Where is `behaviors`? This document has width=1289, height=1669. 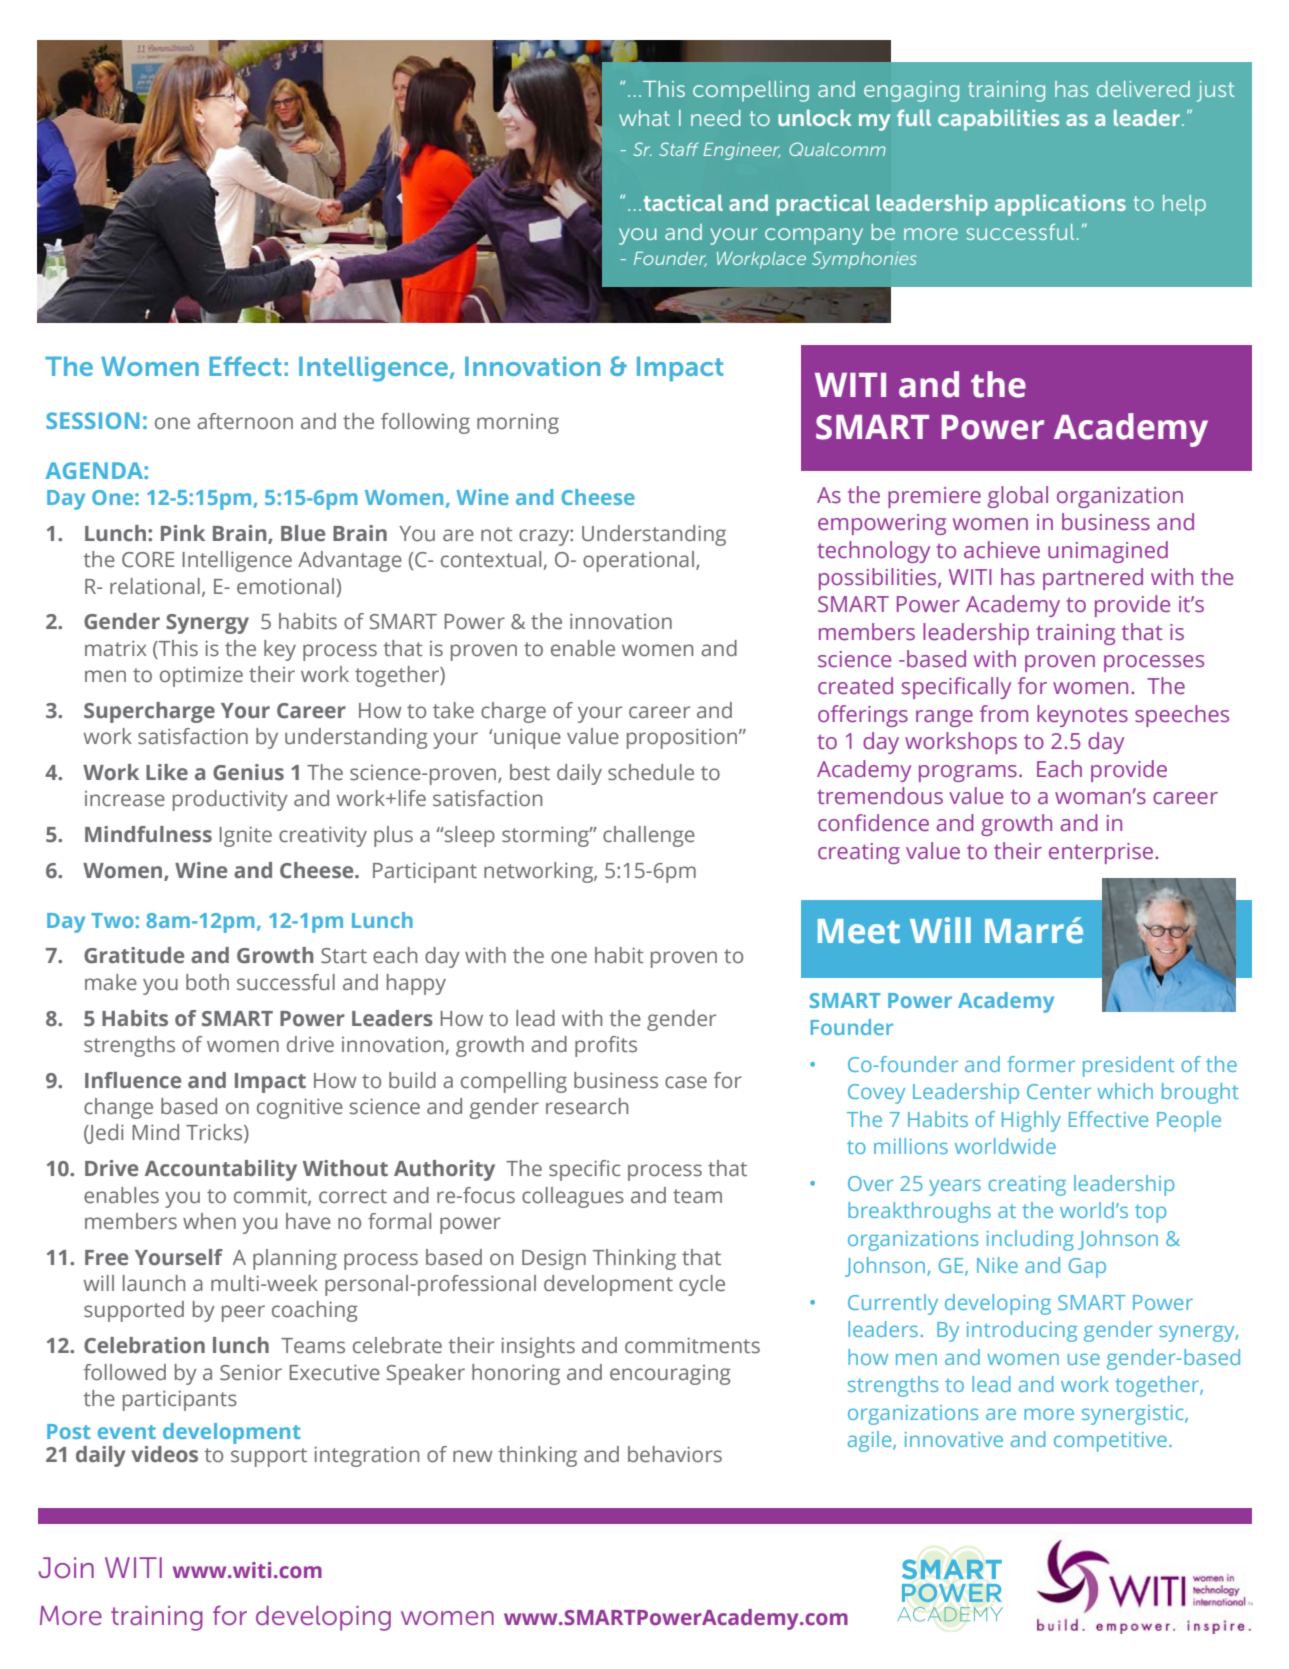 behaviors is located at coordinates (675, 1454).
